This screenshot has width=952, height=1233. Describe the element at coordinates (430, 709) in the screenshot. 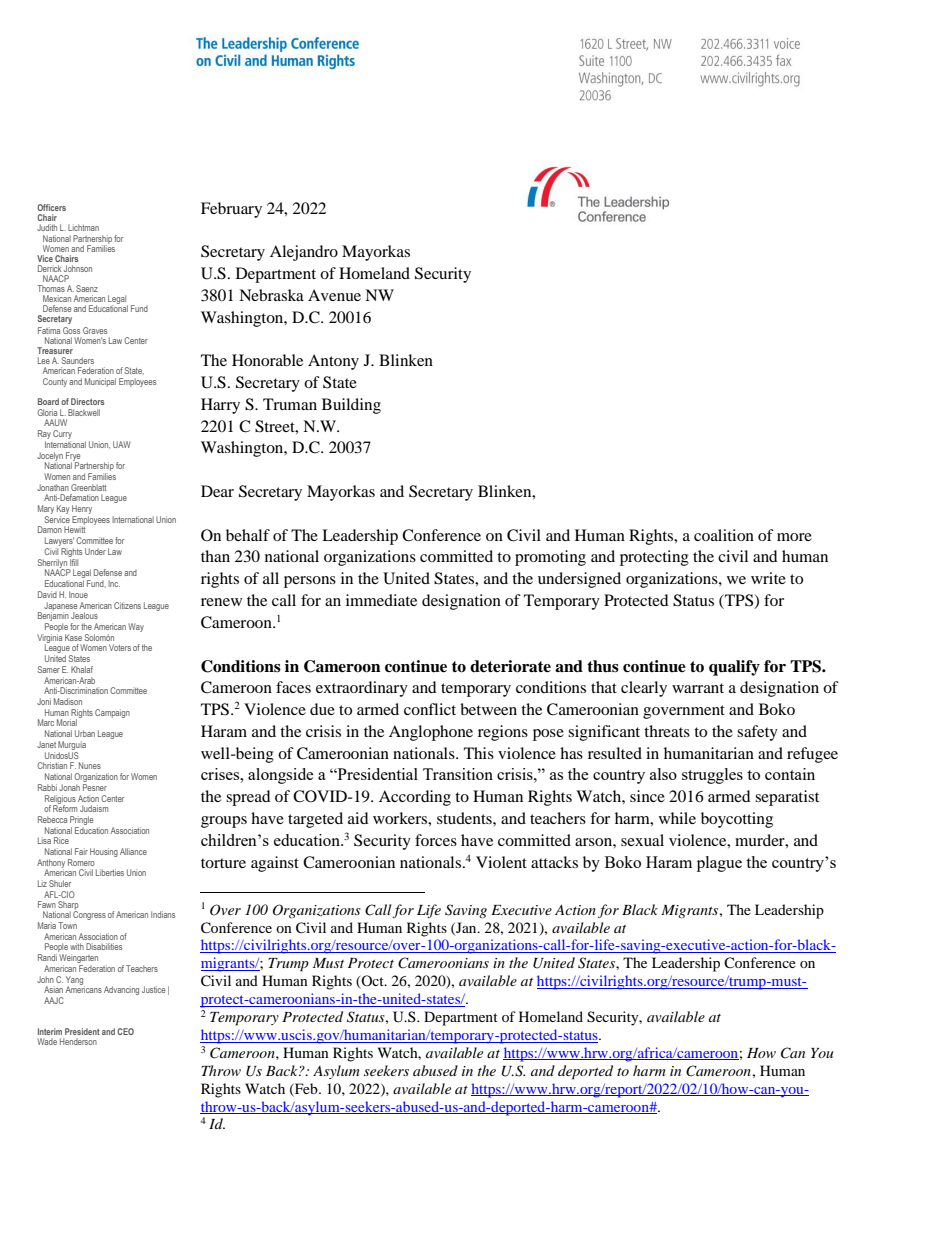

I see `conflict` at that location.
